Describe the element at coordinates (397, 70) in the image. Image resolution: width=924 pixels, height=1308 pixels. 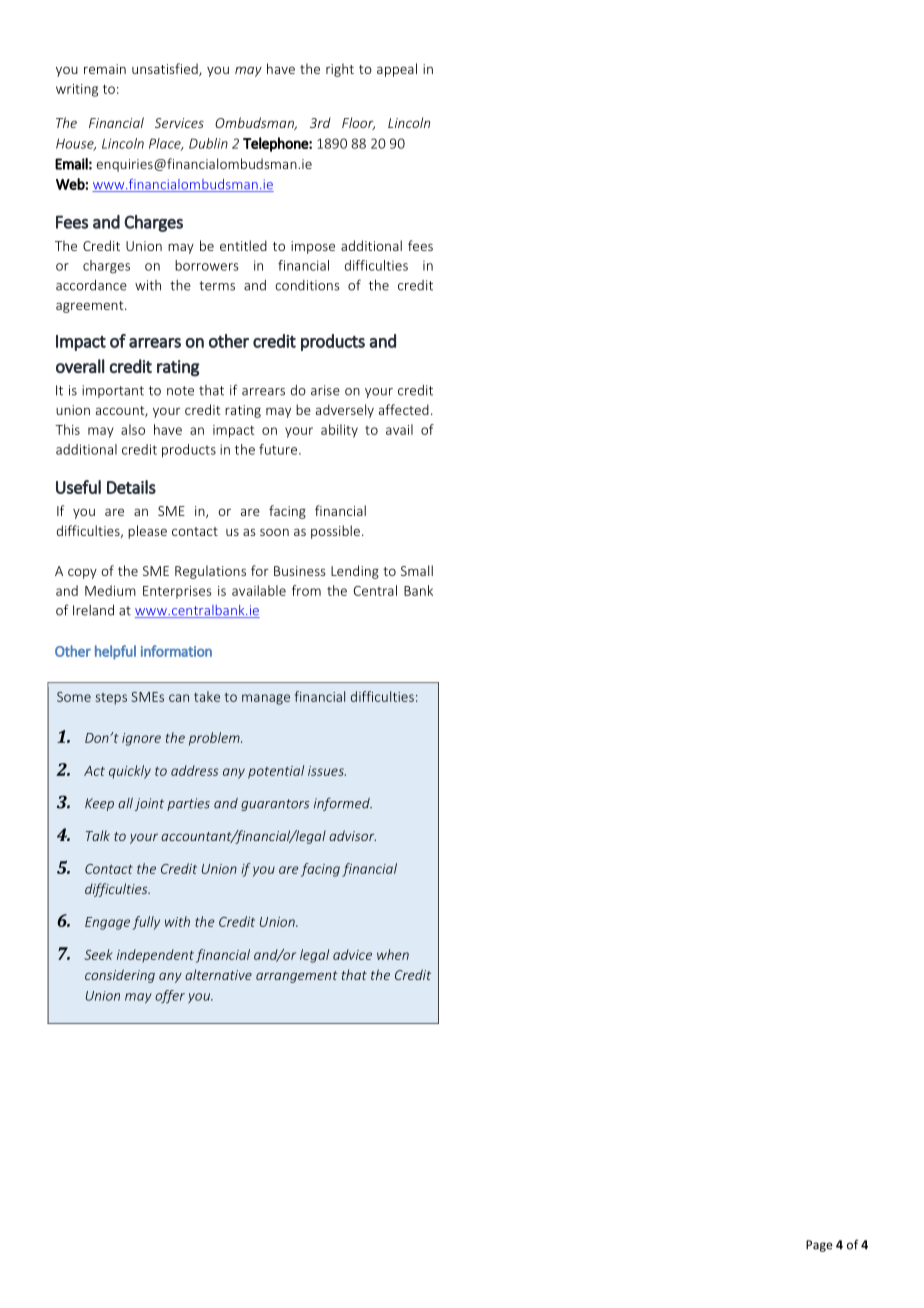
I see `appeal` at that location.
